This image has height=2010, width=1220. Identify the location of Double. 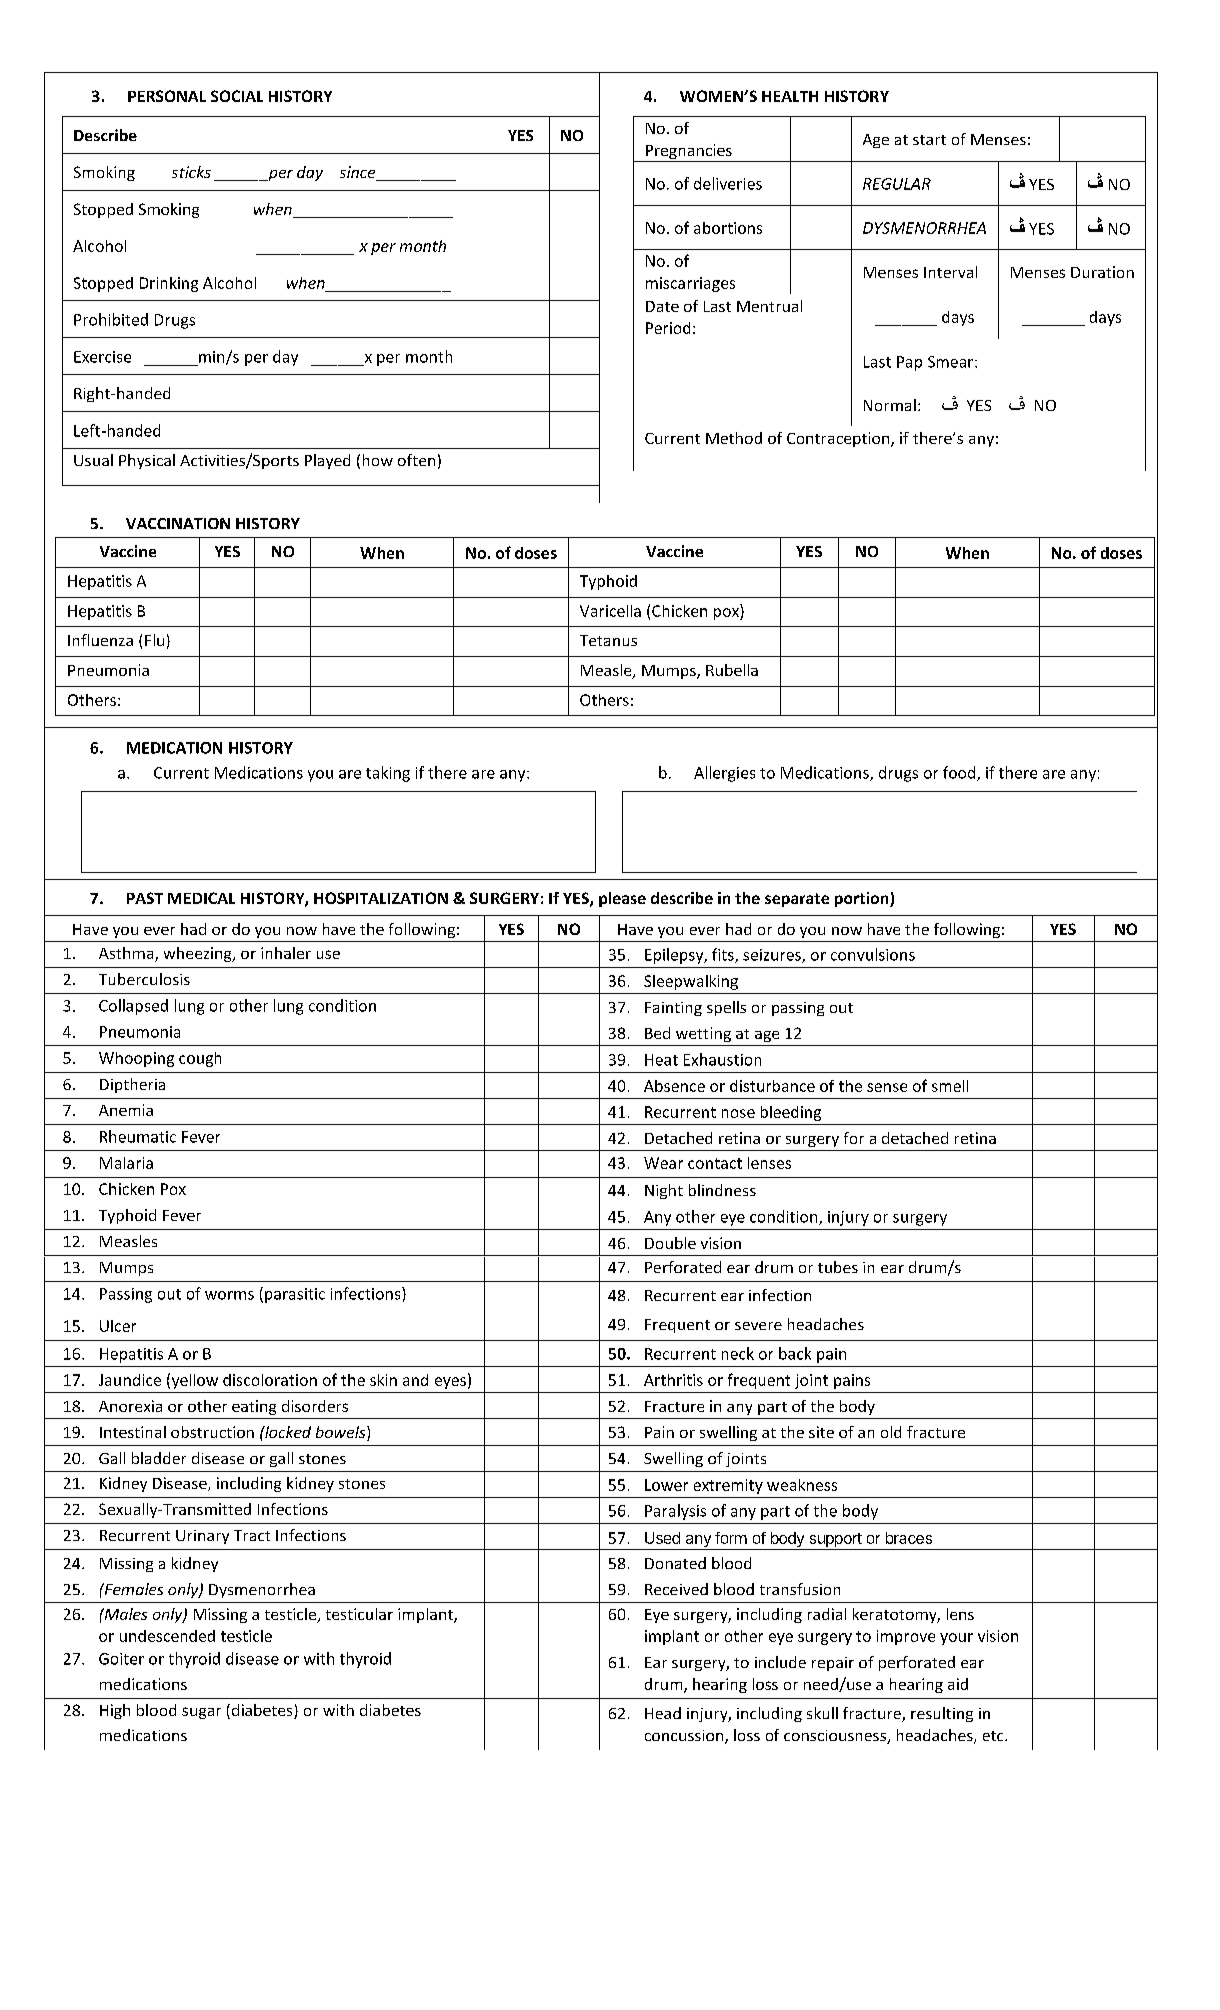
(670, 1243).
